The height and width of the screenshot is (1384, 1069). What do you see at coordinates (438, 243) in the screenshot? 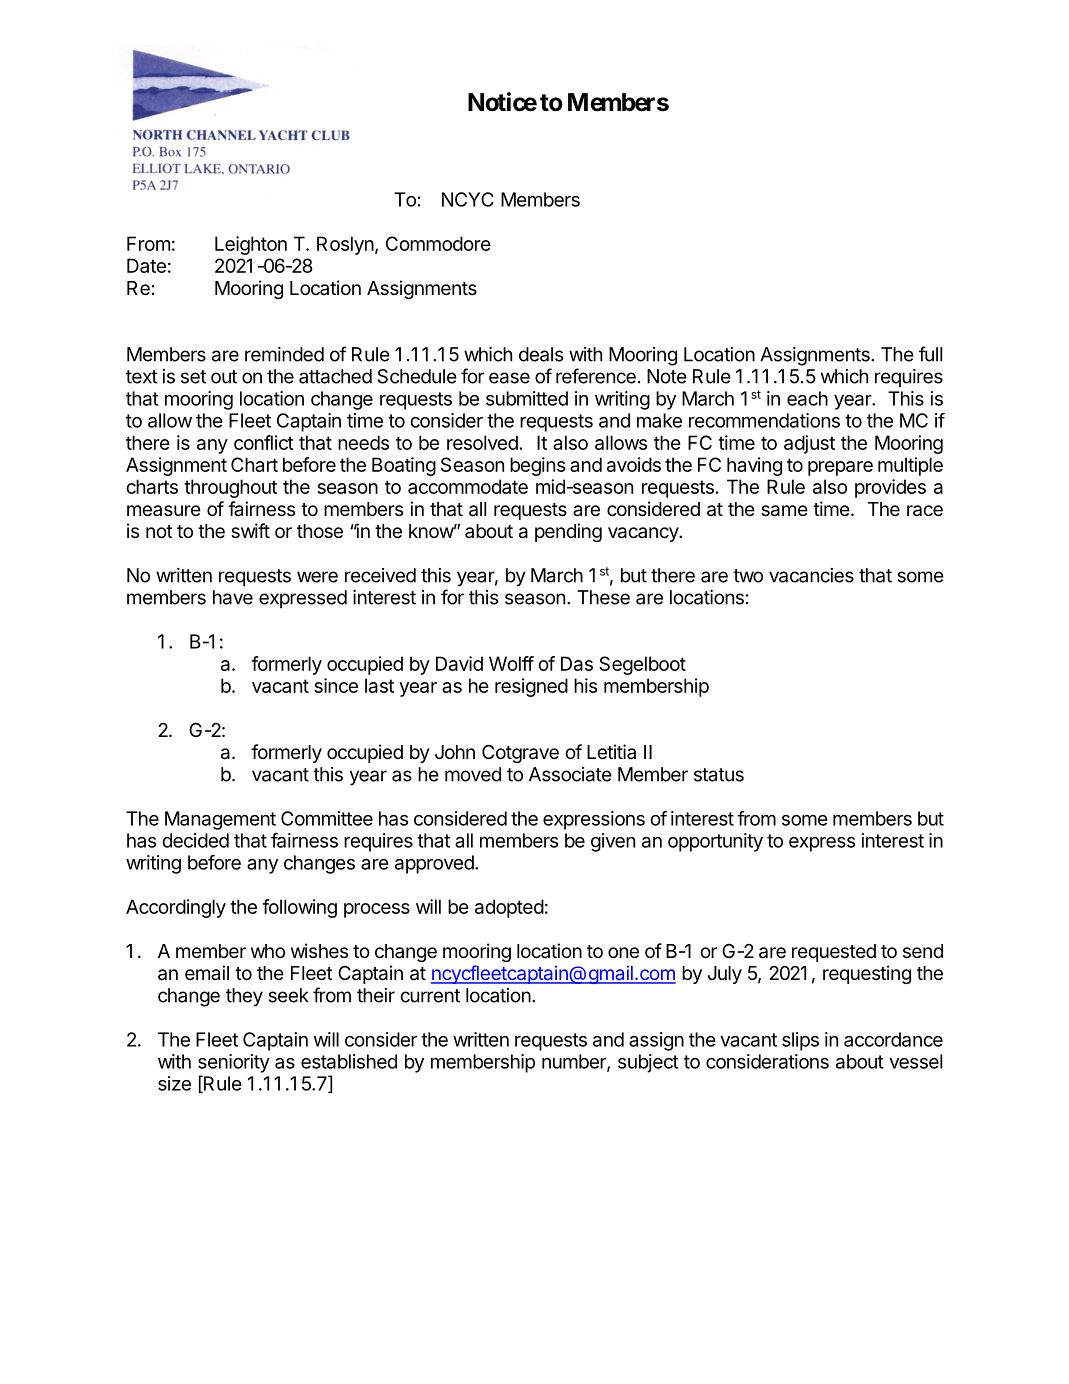
I see `Commodore` at bounding box center [438, 243].
